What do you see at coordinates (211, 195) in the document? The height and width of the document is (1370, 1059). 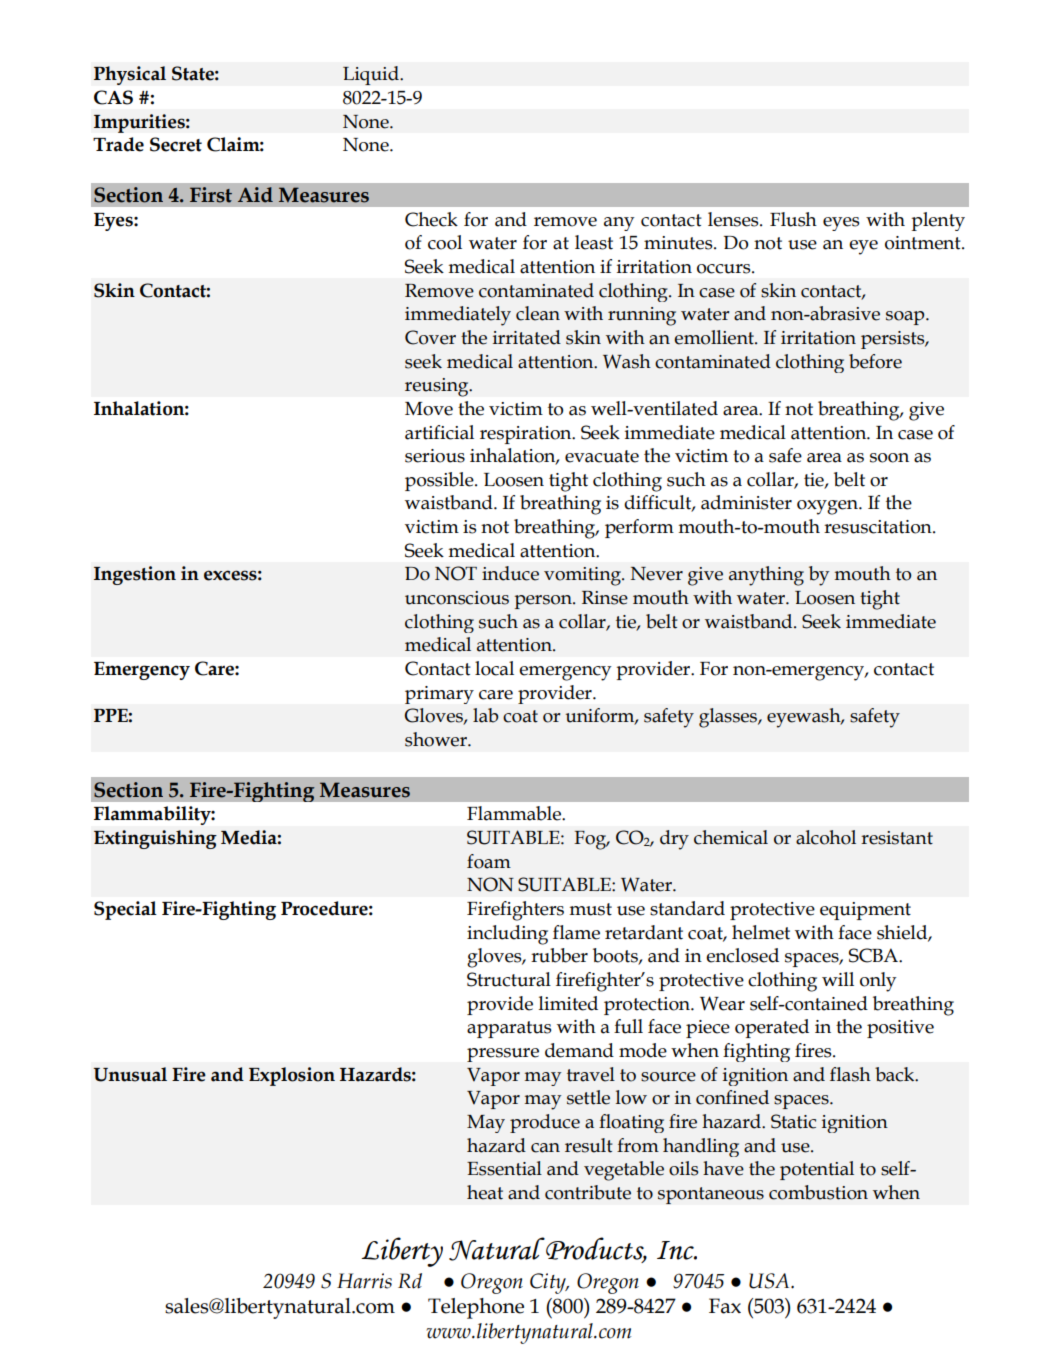 I see `First` at bounding box center [211, 195].
